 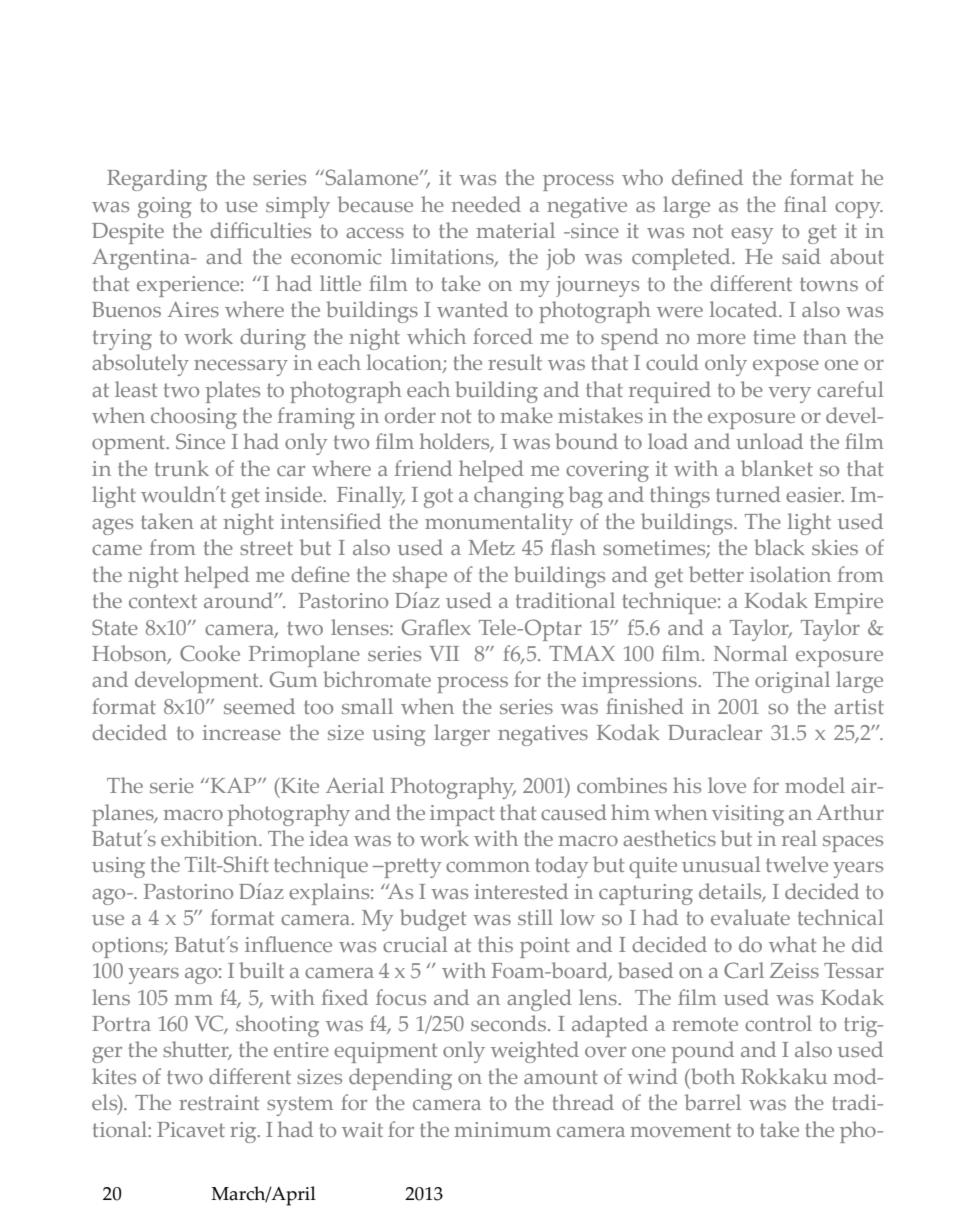 I want to click on needed, so click(x=486, y=204).
